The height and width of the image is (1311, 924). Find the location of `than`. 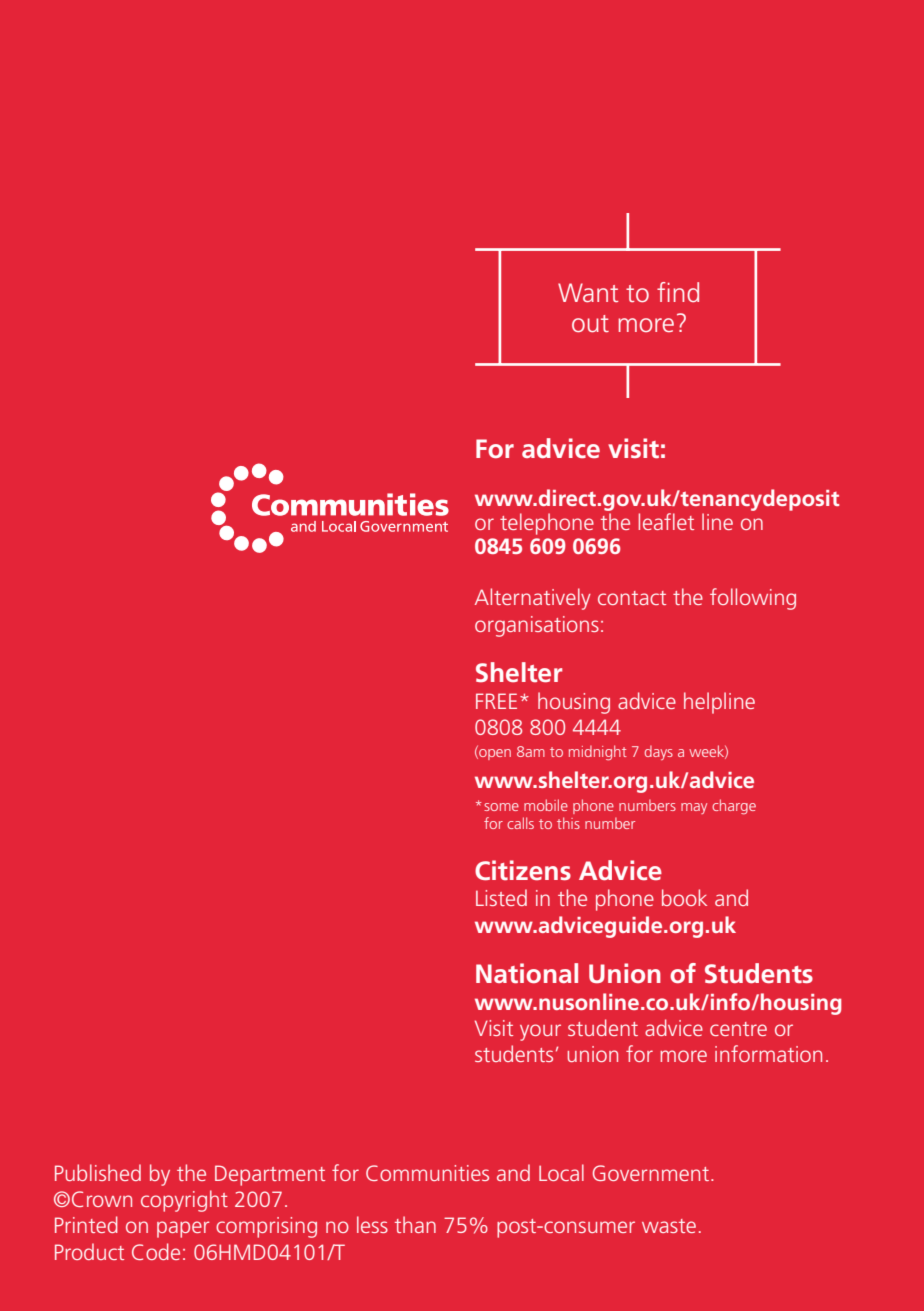

than is located at coordinates (415, 1224).
